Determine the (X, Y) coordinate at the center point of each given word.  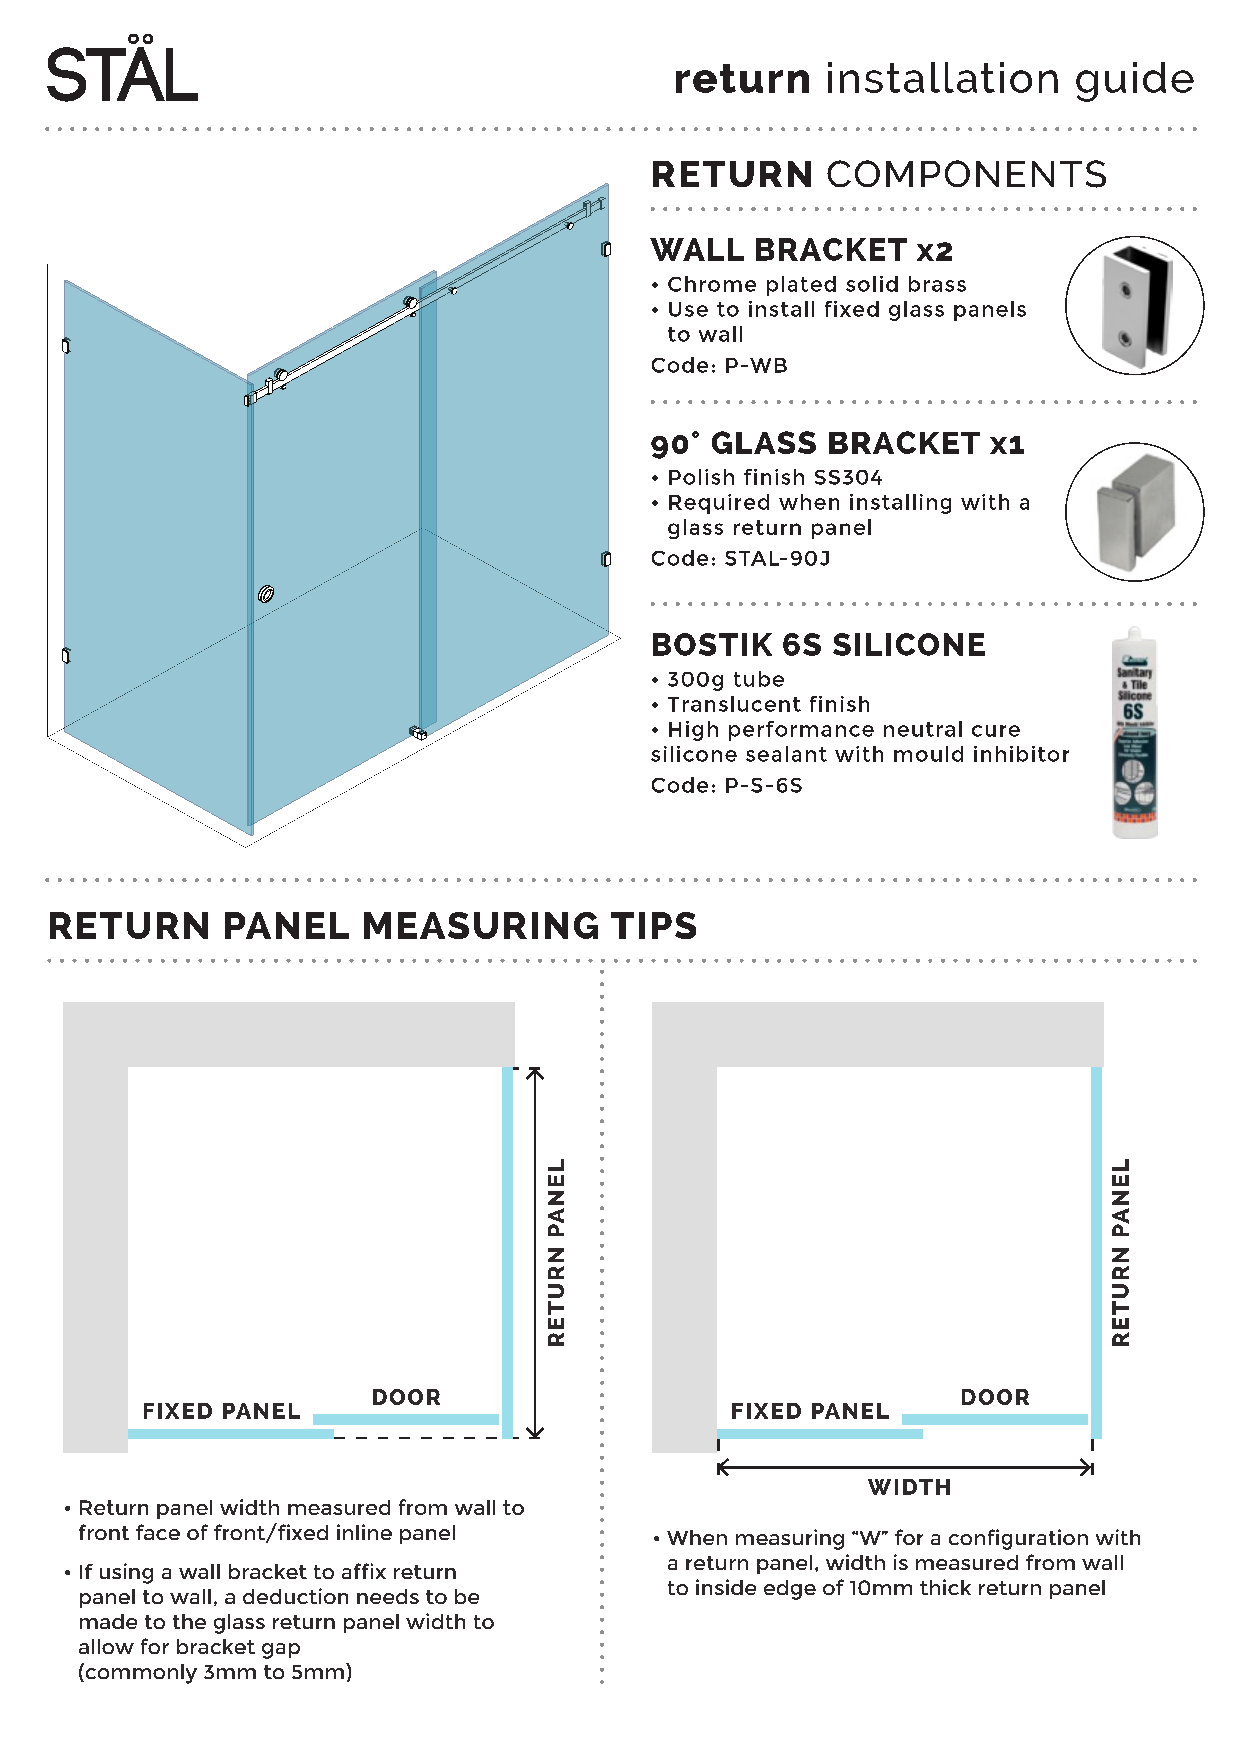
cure (996, 731)
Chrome (712, 284)
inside (726, 1587)
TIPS (653, 925)
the (189, 1621)
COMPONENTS (966, 174)
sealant (786, 754)
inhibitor (1021, 754)
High (693, 731)
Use (688, 309)
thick (945, 1587)
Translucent (734, 704)
